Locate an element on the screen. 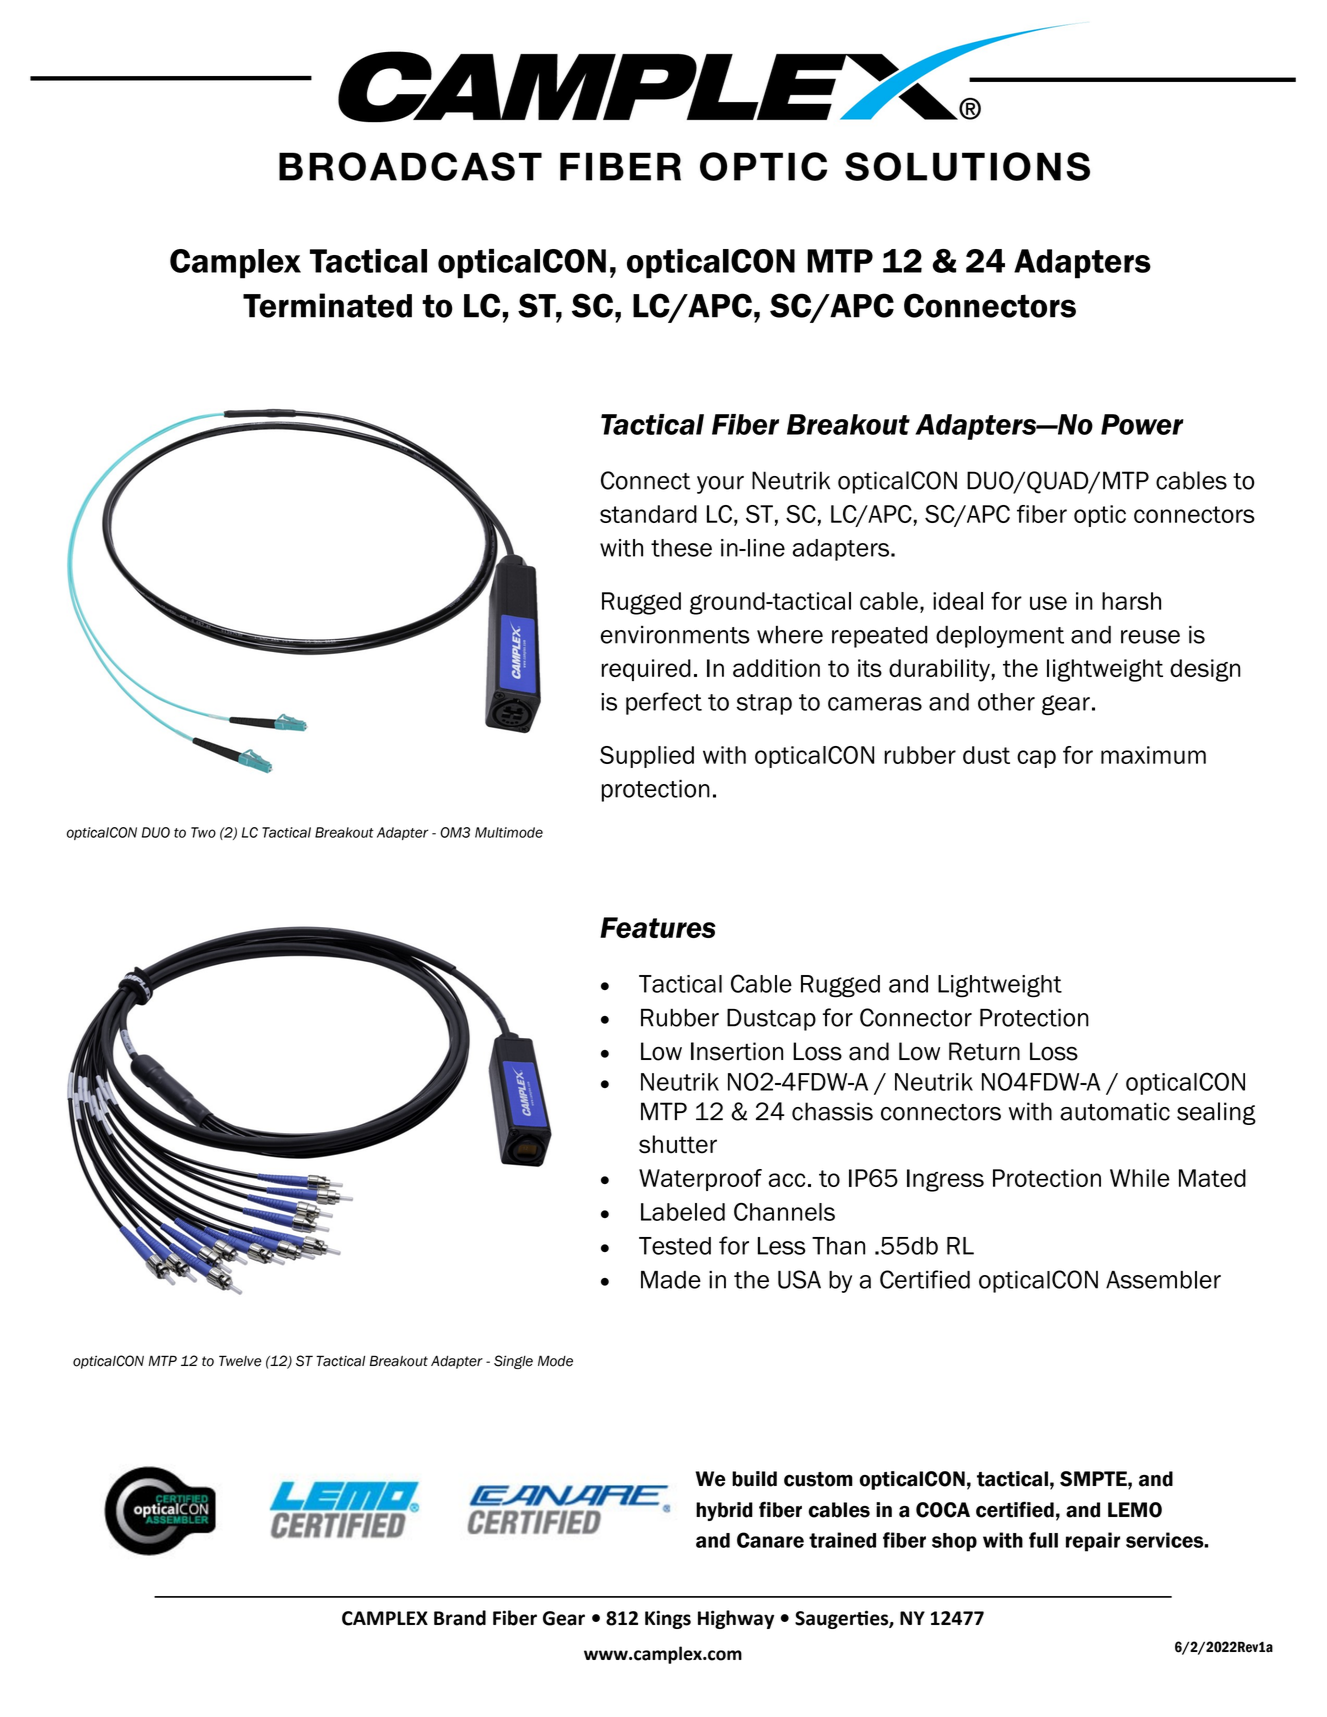 The width and height of the screenshot is (1327, 1717). Power is located at coordinates (1142, 424).
